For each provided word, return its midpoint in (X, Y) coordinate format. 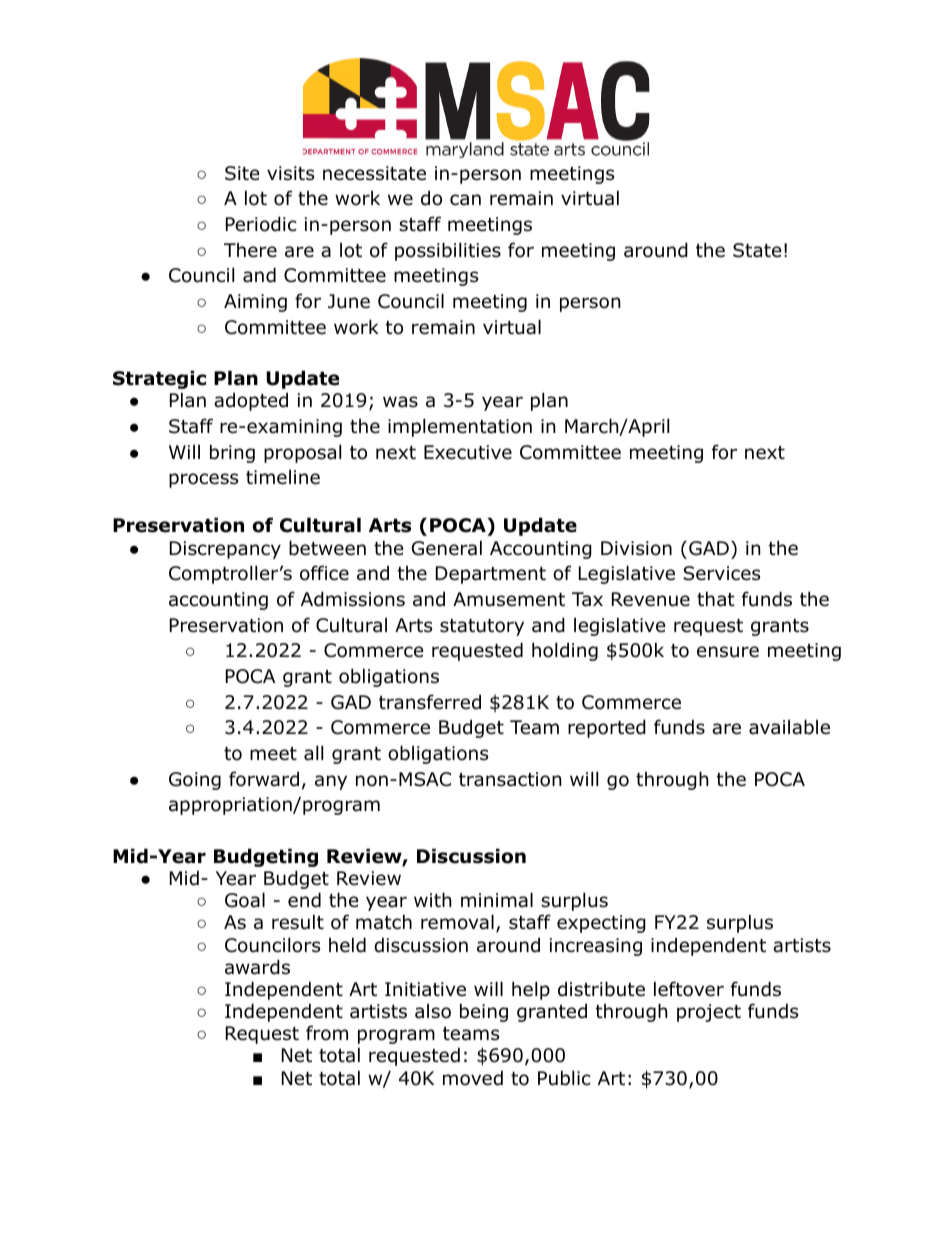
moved (473, 1078)
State (757, 250)
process (203, 480)
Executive (468, 452)
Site (242, 173)
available (789, 727)
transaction (510, 779)
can (465, 200)
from (327, 1033)
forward (264, 779)
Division (636, 548)
